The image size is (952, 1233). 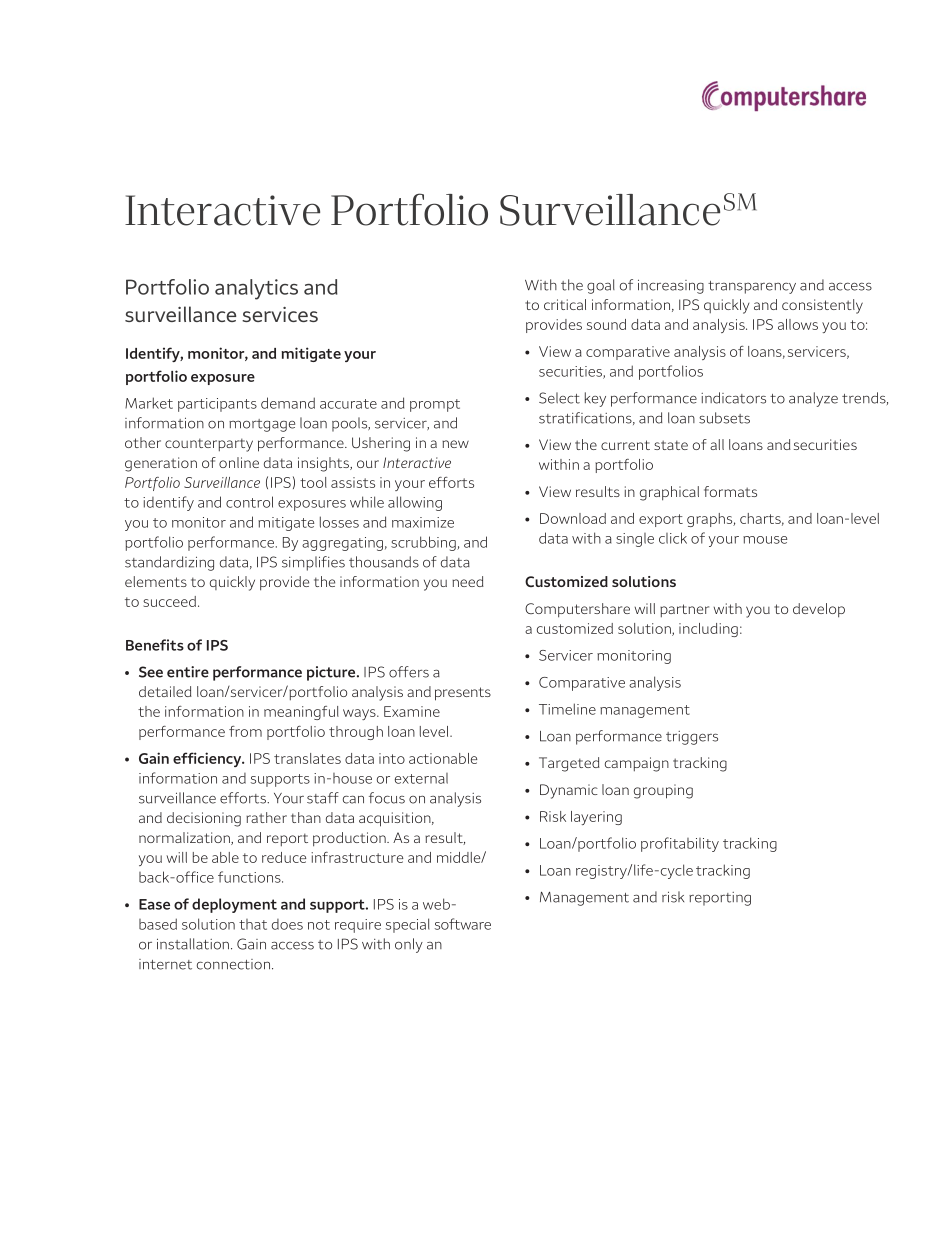 I want to click on external, so click(x=421, y=778).
